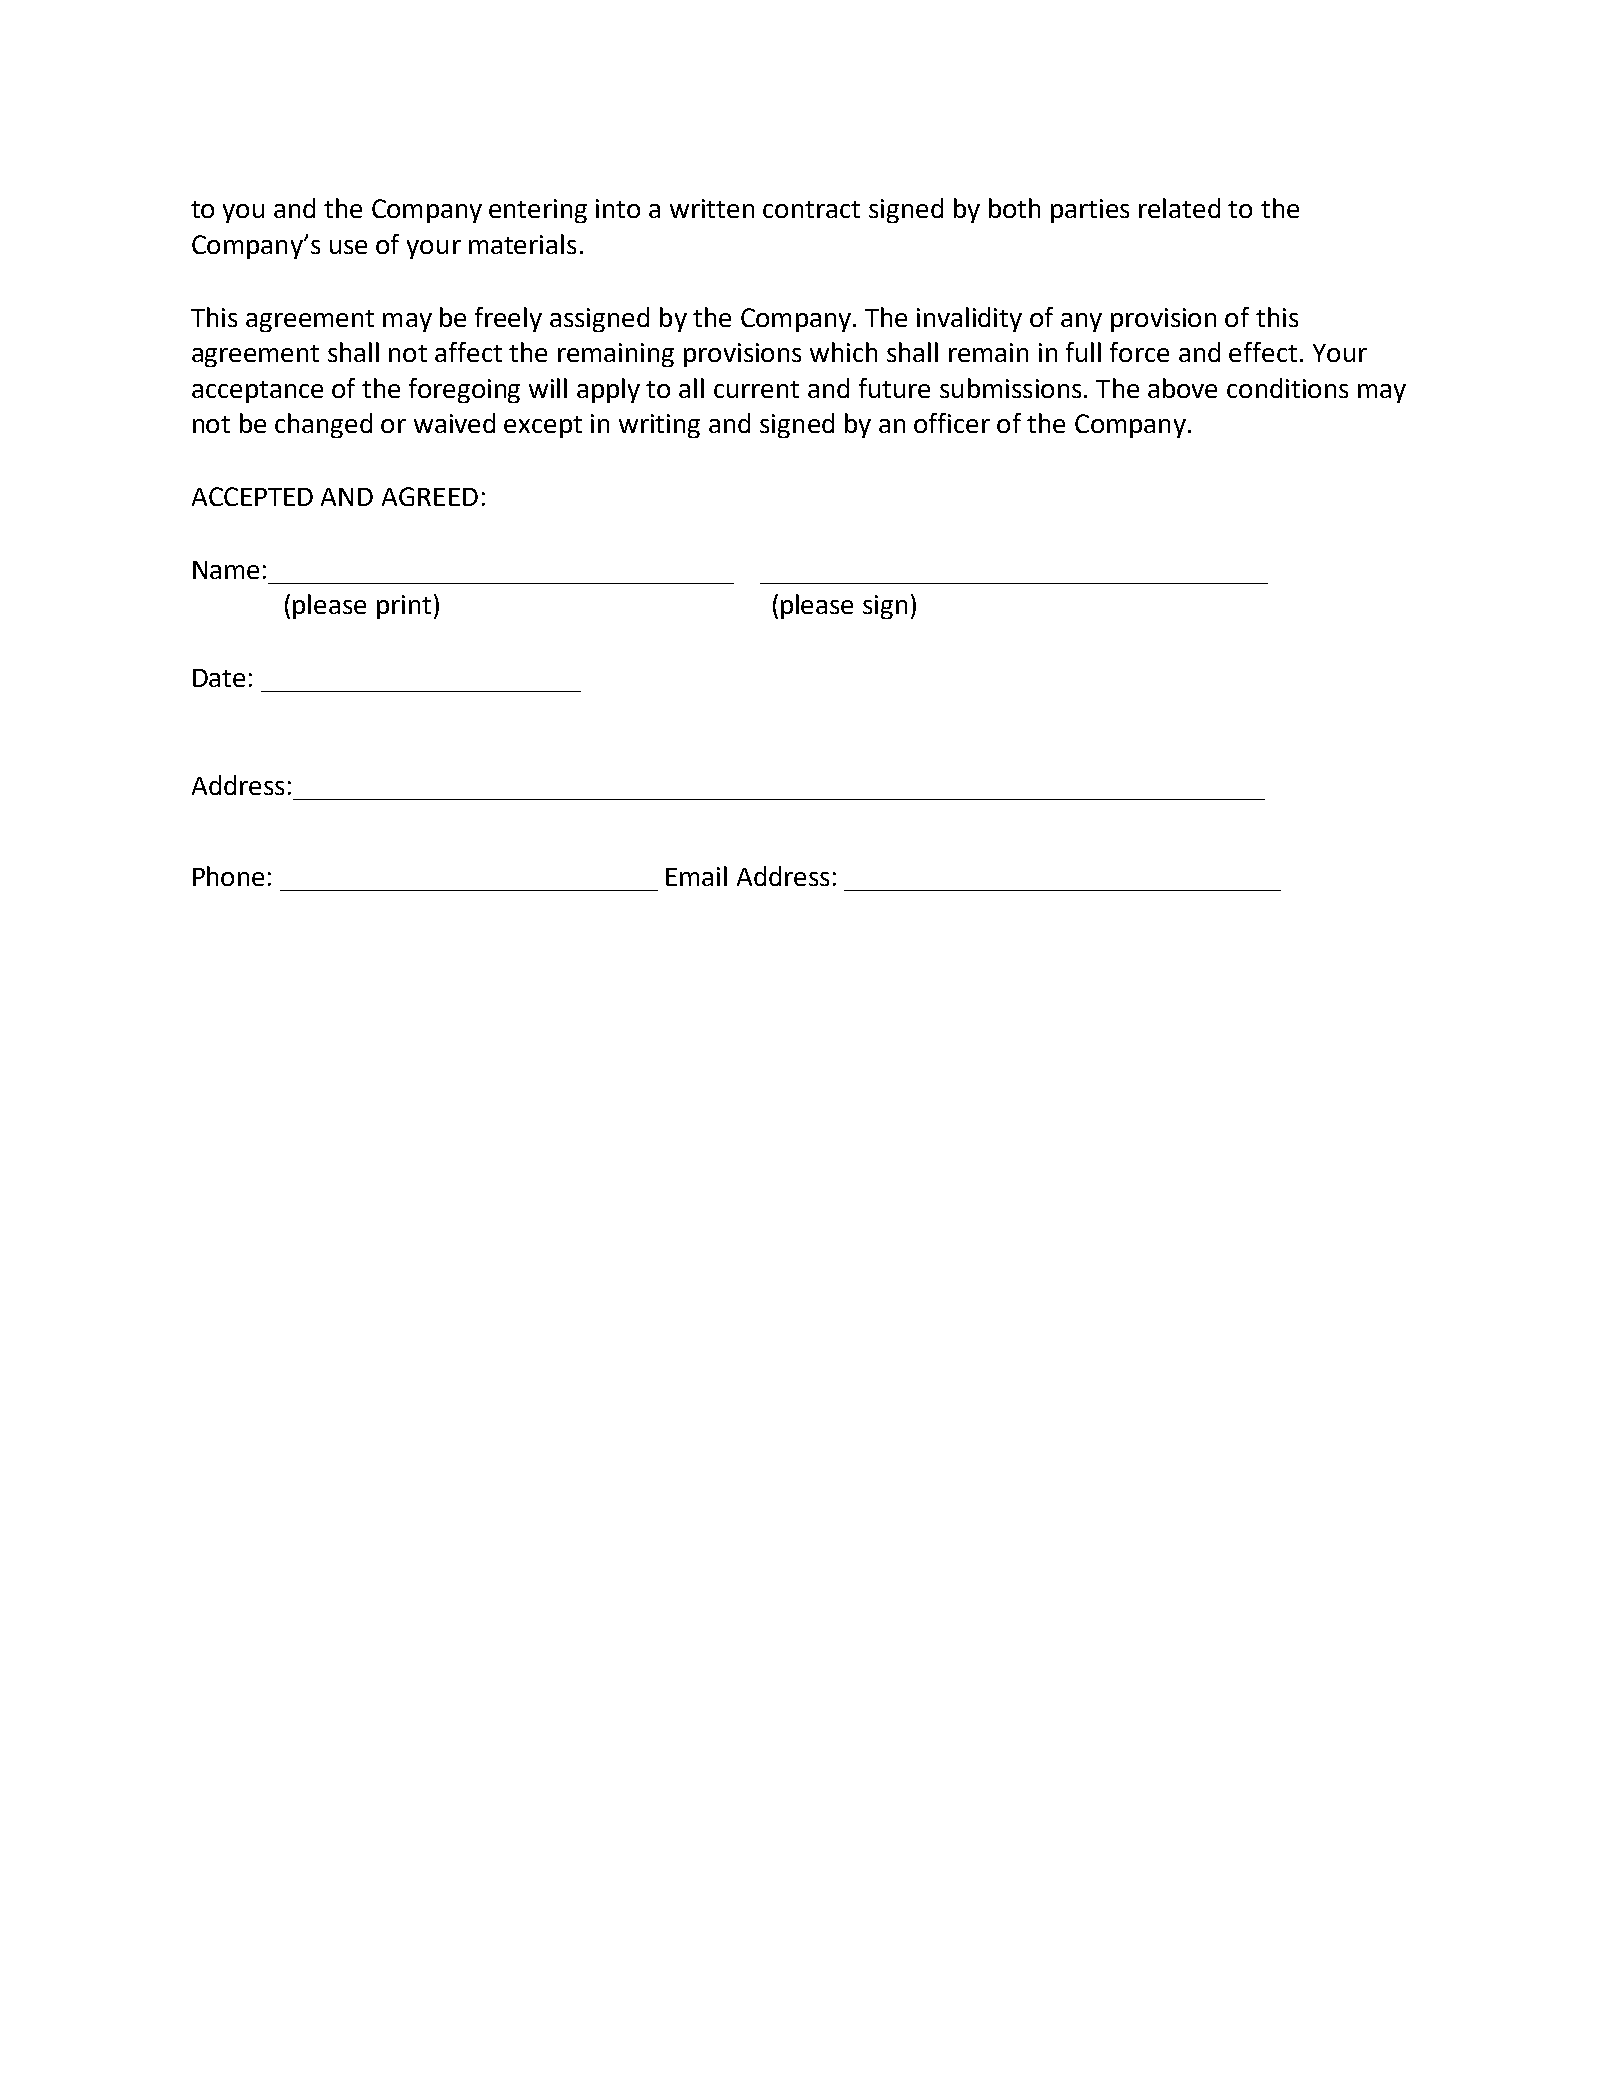 This page has height=2098, width=1621. I want to click on Phone, so click(228, 876).
